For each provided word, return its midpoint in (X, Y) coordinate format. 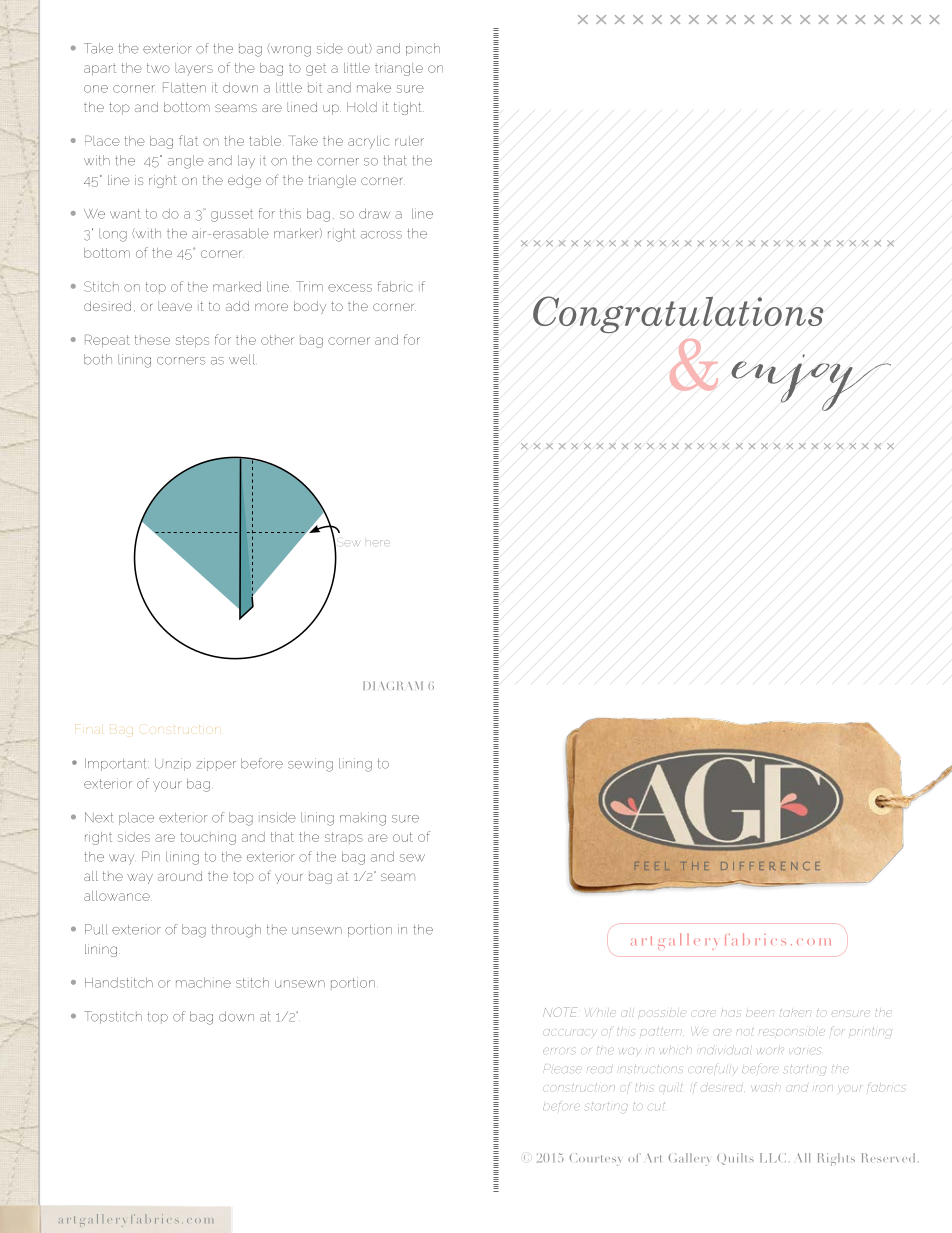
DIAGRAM (393, 685)
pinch (423, 49)
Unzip (173, 764)
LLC (773, 1158)
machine (203, 982)
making (363, 819)
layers (194, 69)
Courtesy (595, 1159)
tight (409, 108)
